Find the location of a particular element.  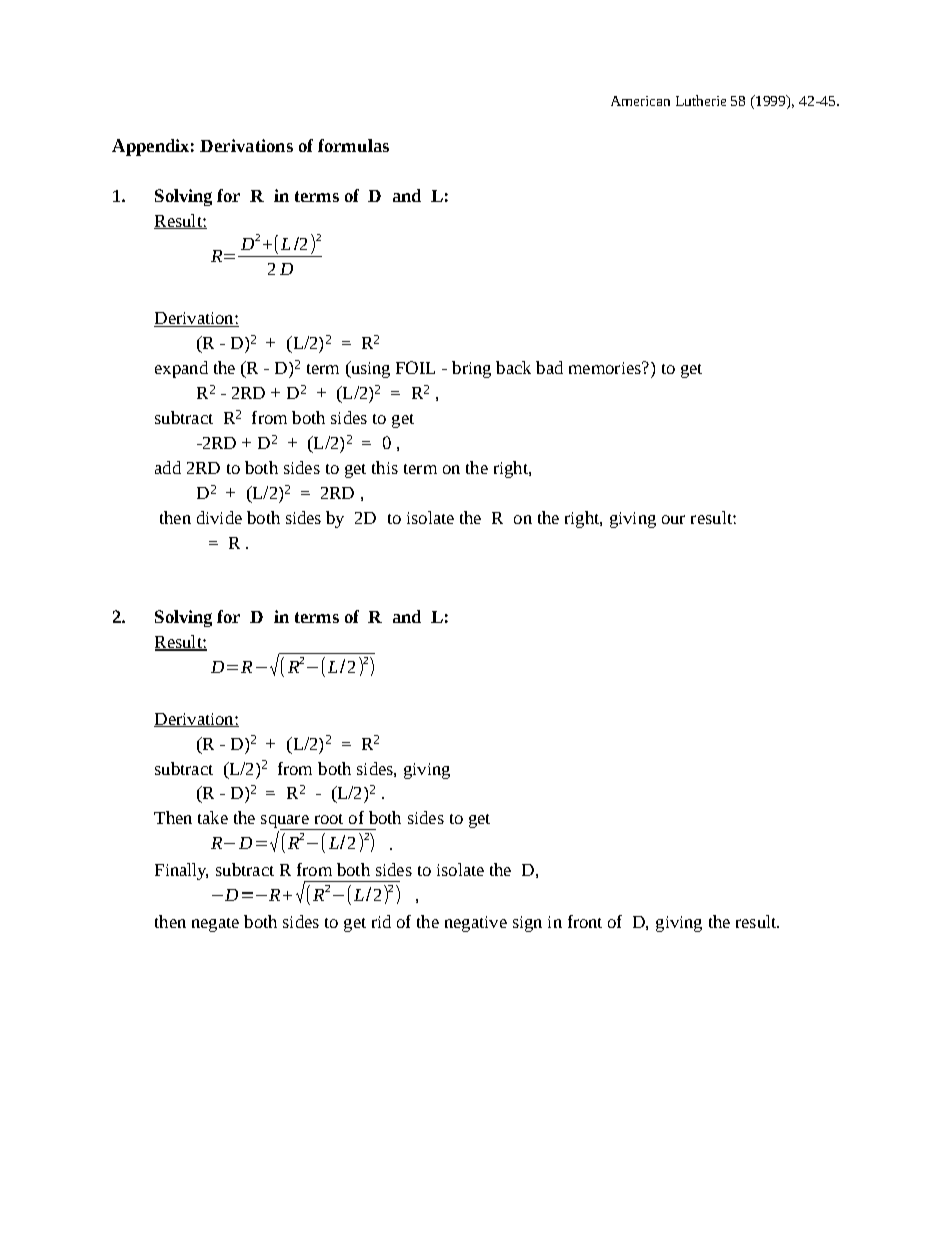

negate is located at coordinates (215, 925).
